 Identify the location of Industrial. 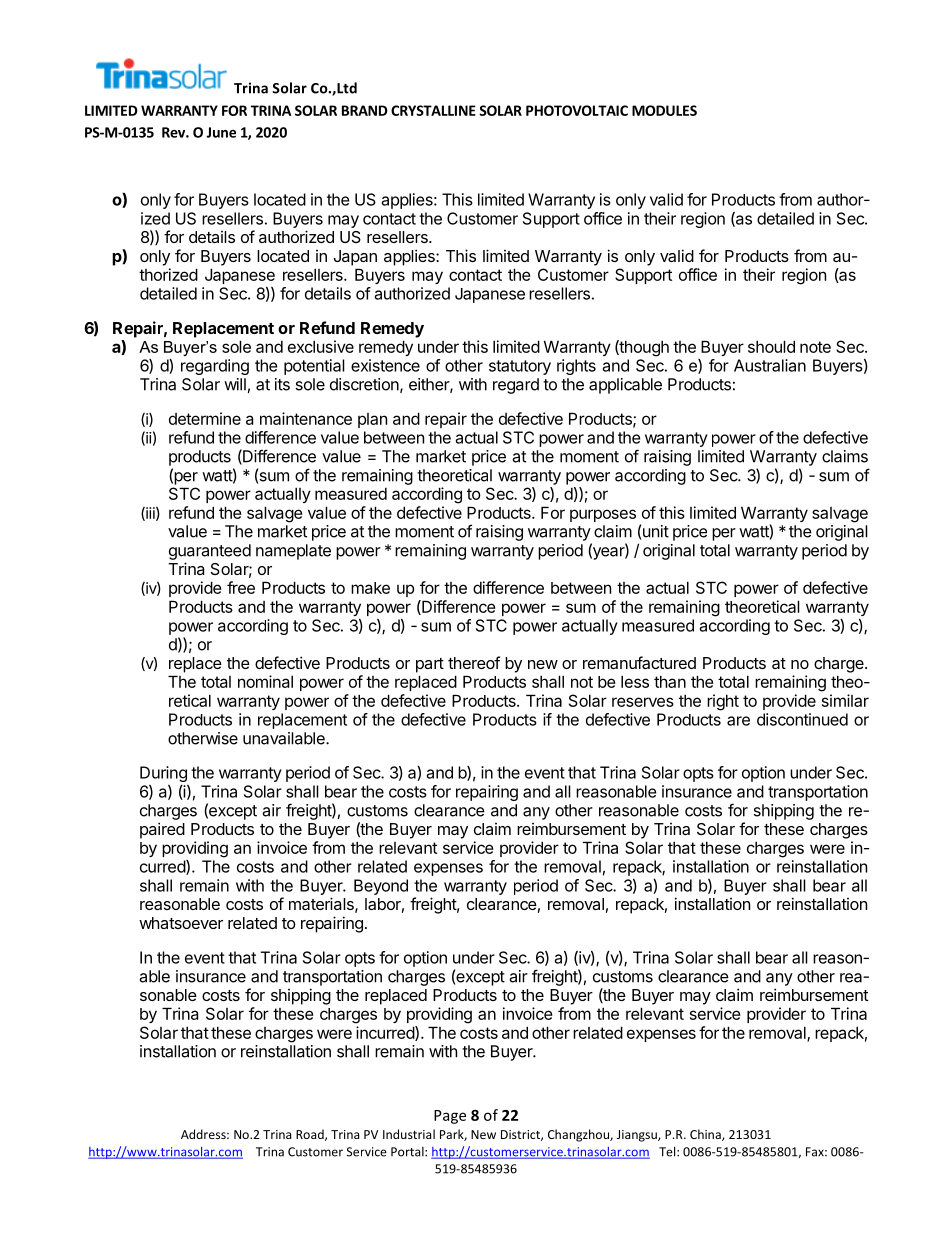
(409, 1134).
